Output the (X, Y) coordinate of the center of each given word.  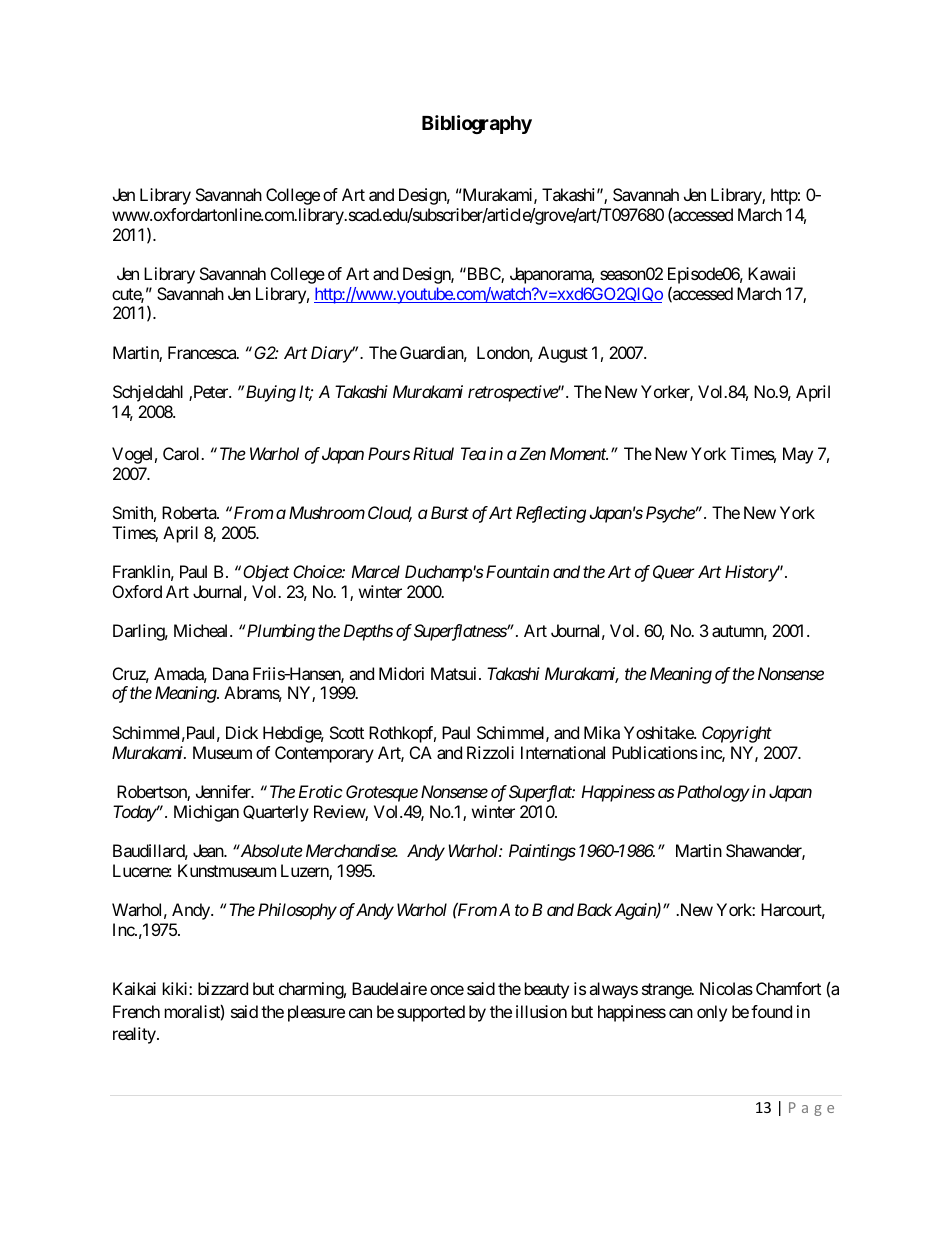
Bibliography (477, 124)
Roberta (190, 512)
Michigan (206, 813)
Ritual (433, 453)
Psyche (670, 514)
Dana (231, 673)
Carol (182, 453)
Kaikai (134, 988)
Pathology (713, 793)
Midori (401, 673)
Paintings (542, 852)
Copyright (737, 734)
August (563, 354)
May (798, 455)
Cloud (390, 514)
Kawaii (771, 273)
